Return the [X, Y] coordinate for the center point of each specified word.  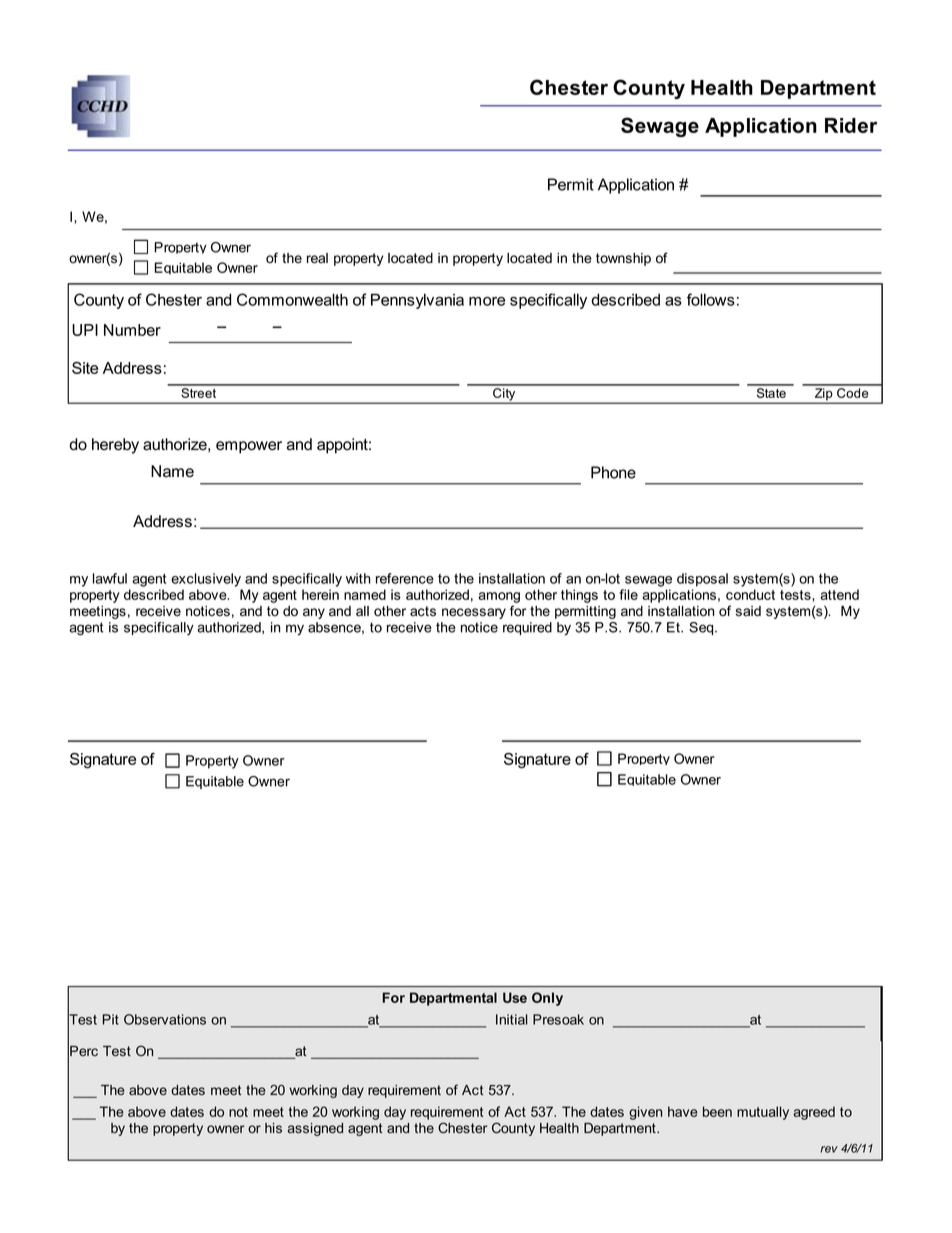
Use [515, 997]
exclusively [206, 580]
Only [547, 999]
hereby [115, 446]
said [748, 611]
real [317, 258]
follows [711, 299]
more [487, 301]
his [273, 1128]
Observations [165, 1019]
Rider [851, 125]
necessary [474, 613]
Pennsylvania [417, 301]
